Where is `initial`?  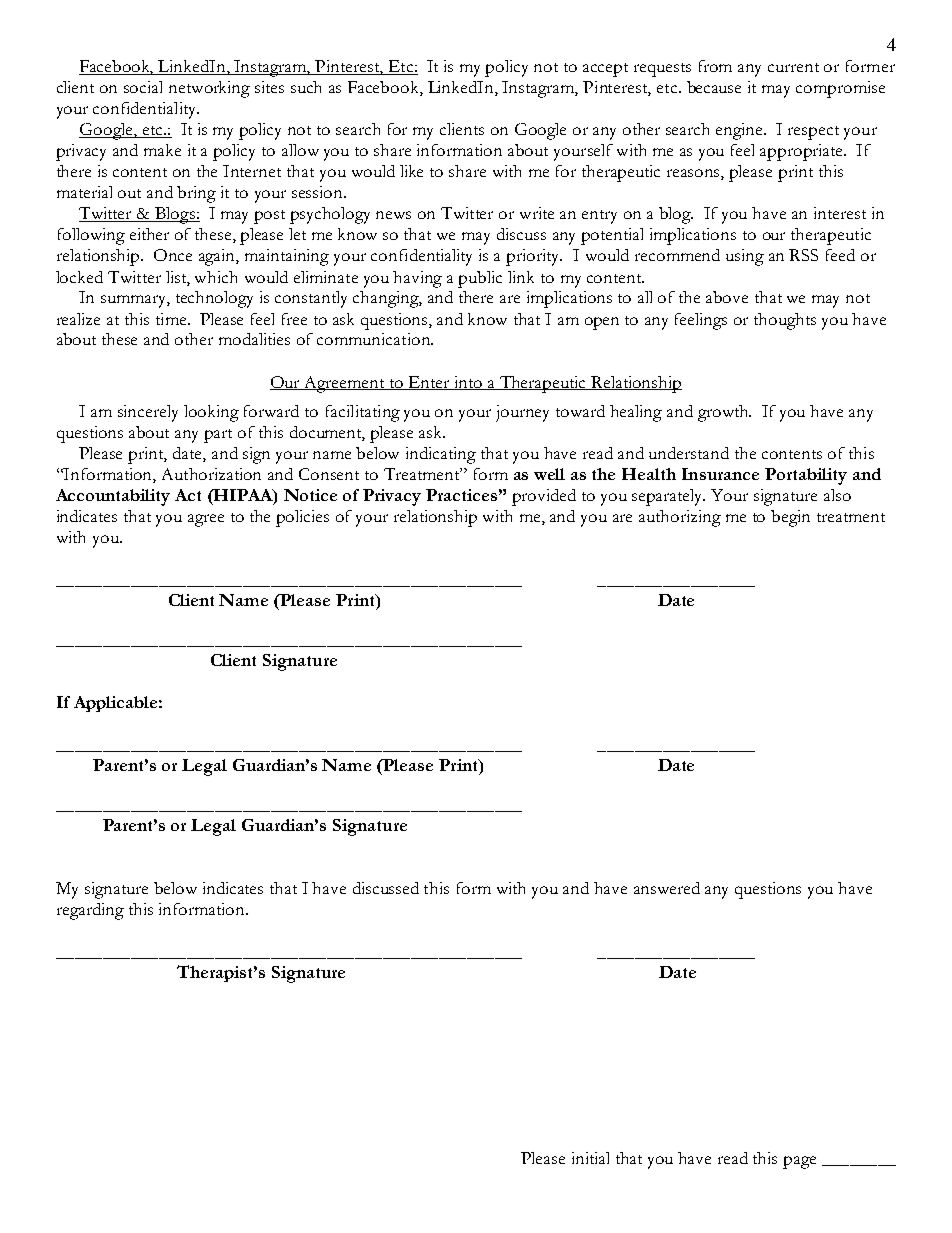 initial is located at coordinates (590, 1158).
